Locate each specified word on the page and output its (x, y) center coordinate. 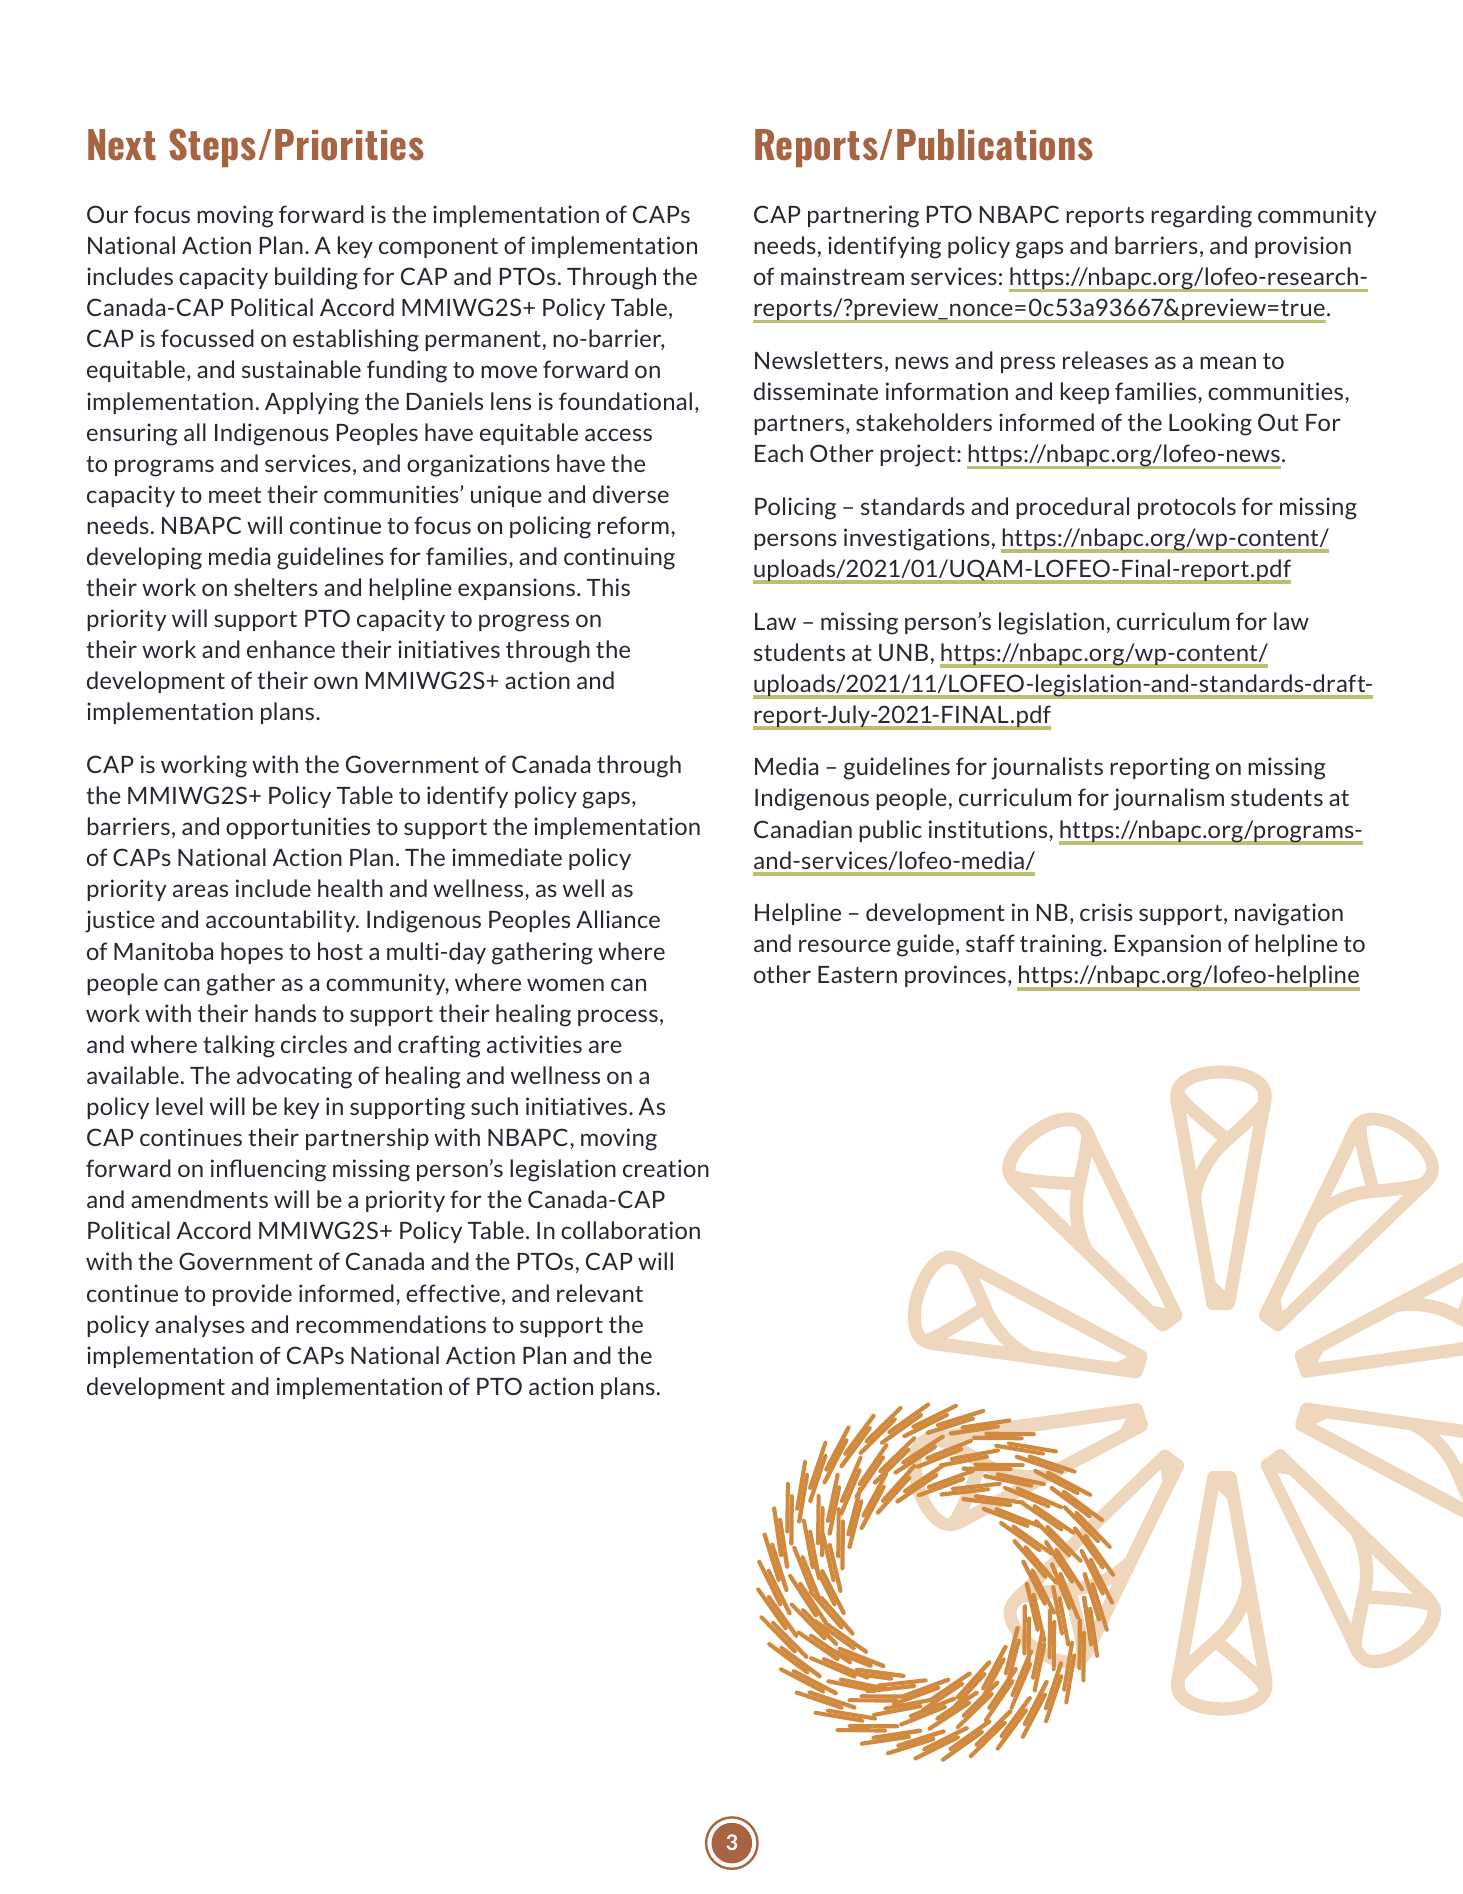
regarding (1201, 216)
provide (252, 1295)
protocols (1187, 508)
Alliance (618, 919)
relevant (600, 1293)
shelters (276, 587)
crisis (1106, 912)
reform (633, 525)
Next (122, 145)
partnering (863, 216)
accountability (282, 921)
